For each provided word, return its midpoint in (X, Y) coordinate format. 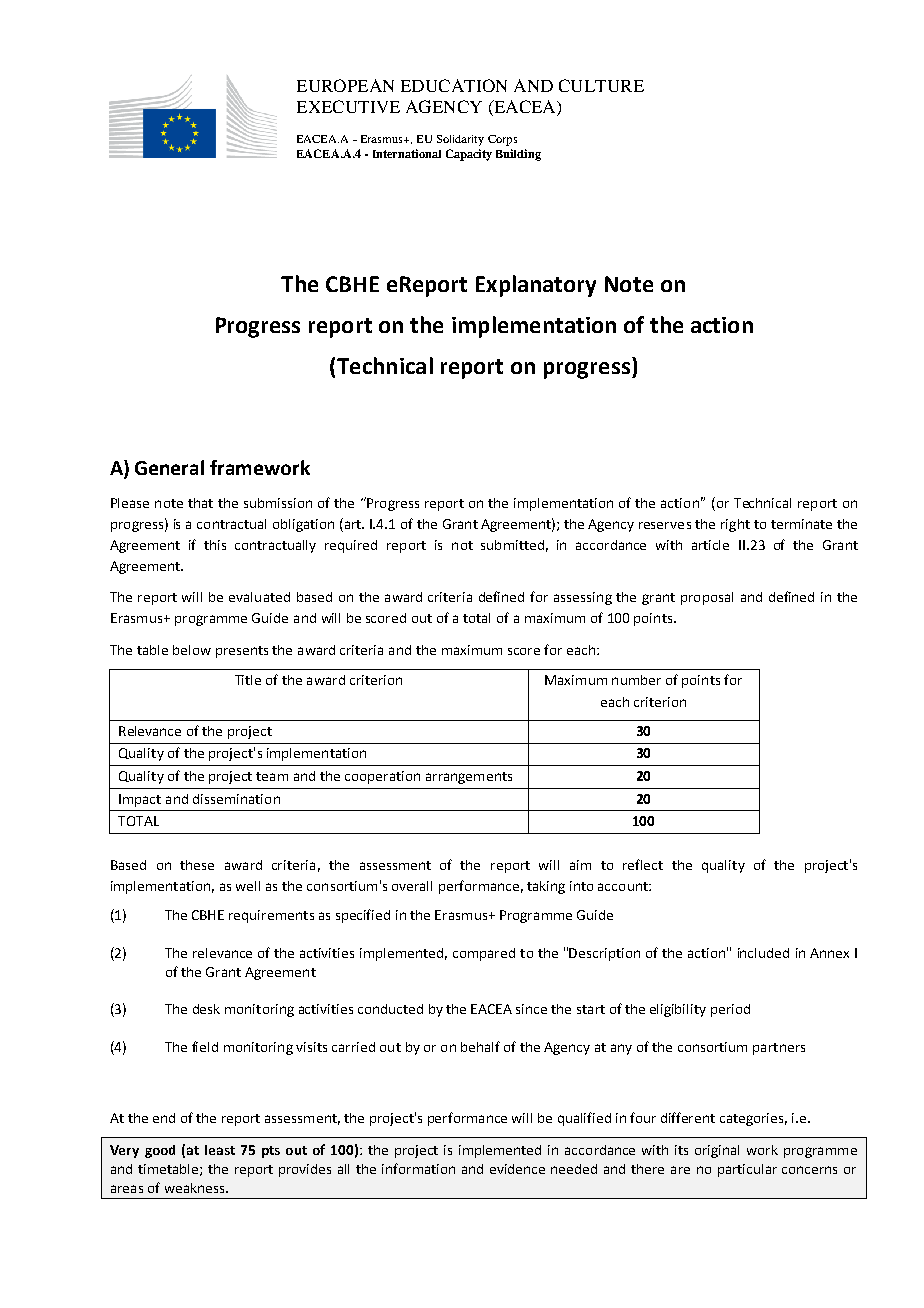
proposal (707, 598)
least (220, 1150)
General (169, 467)
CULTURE (601, 85)
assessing (583, 598)
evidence (517, 1169)
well (248, 886)
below (192, 650)
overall (412, 886)
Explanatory (536, 286)
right (735, 525)
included (763, 953)
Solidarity (460, 140)
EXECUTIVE (348, 106)
